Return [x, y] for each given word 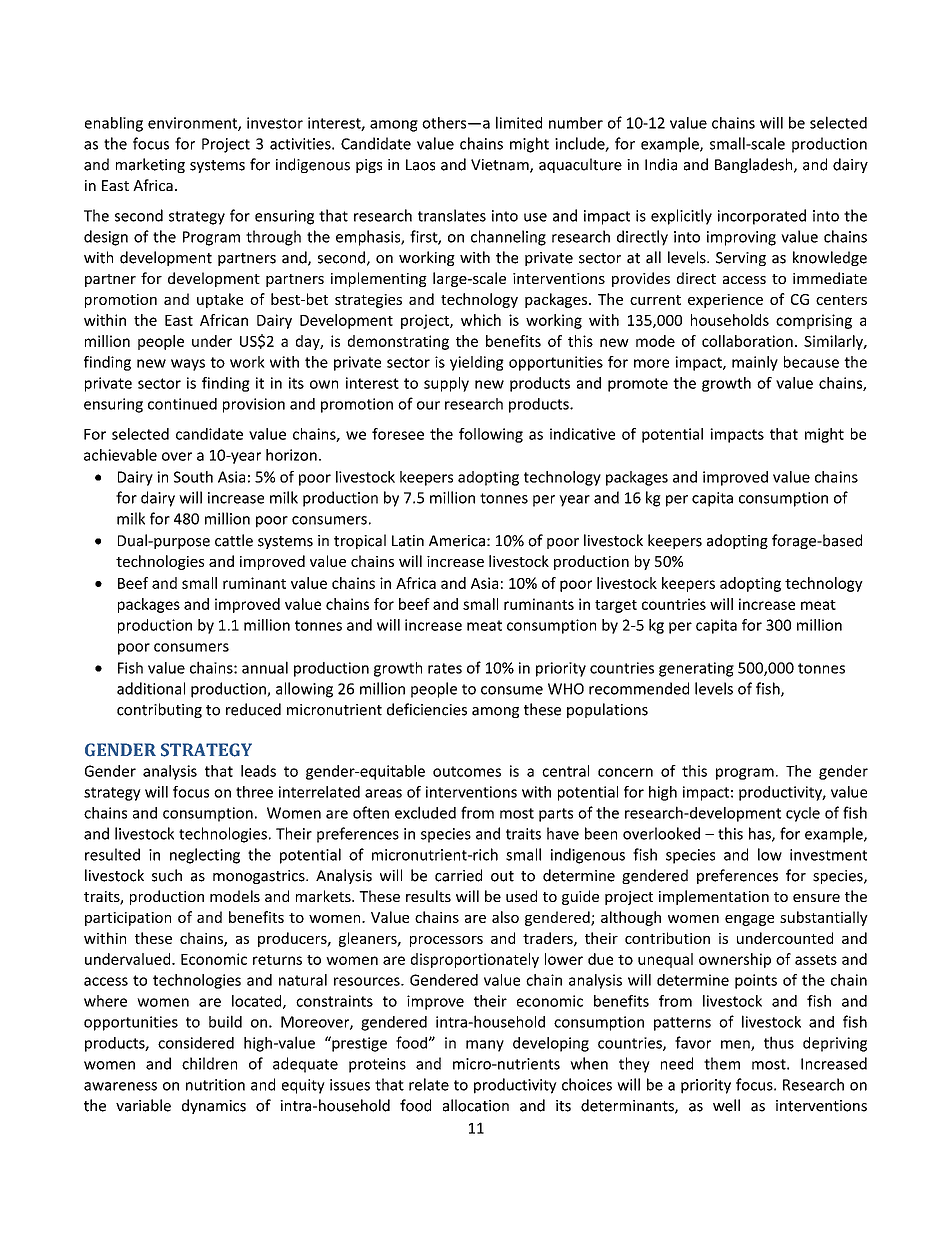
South [193, 477]
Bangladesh [755, 165]
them [722, 1063]
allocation [476, 1105]
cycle [803, 814]
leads [258, 771]
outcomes [467, 771]
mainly [755, 363]
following [491, 435]
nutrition [215, 1085]
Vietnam [501, 166]
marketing [150, 165]
